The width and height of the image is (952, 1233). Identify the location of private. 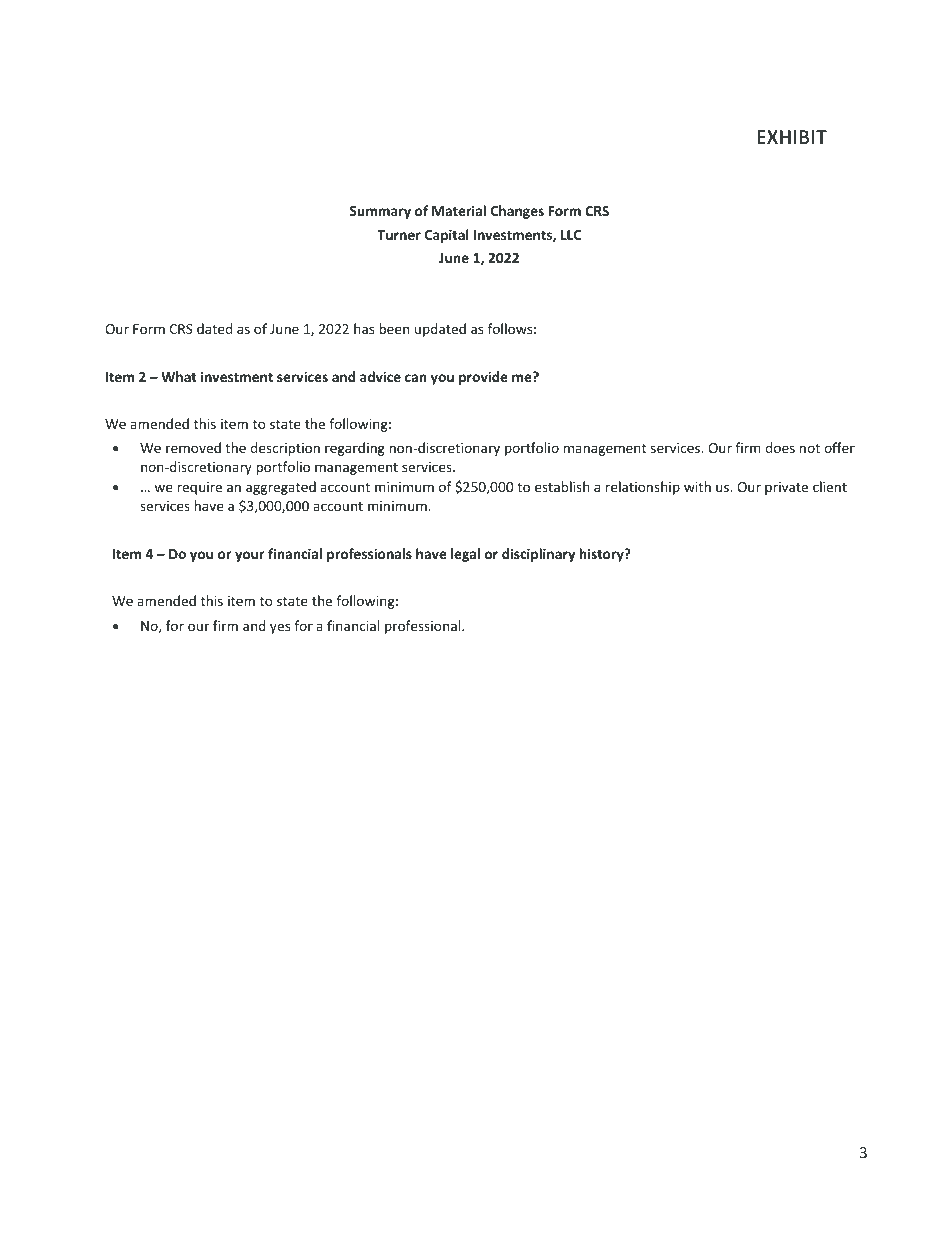
(786, 488).
